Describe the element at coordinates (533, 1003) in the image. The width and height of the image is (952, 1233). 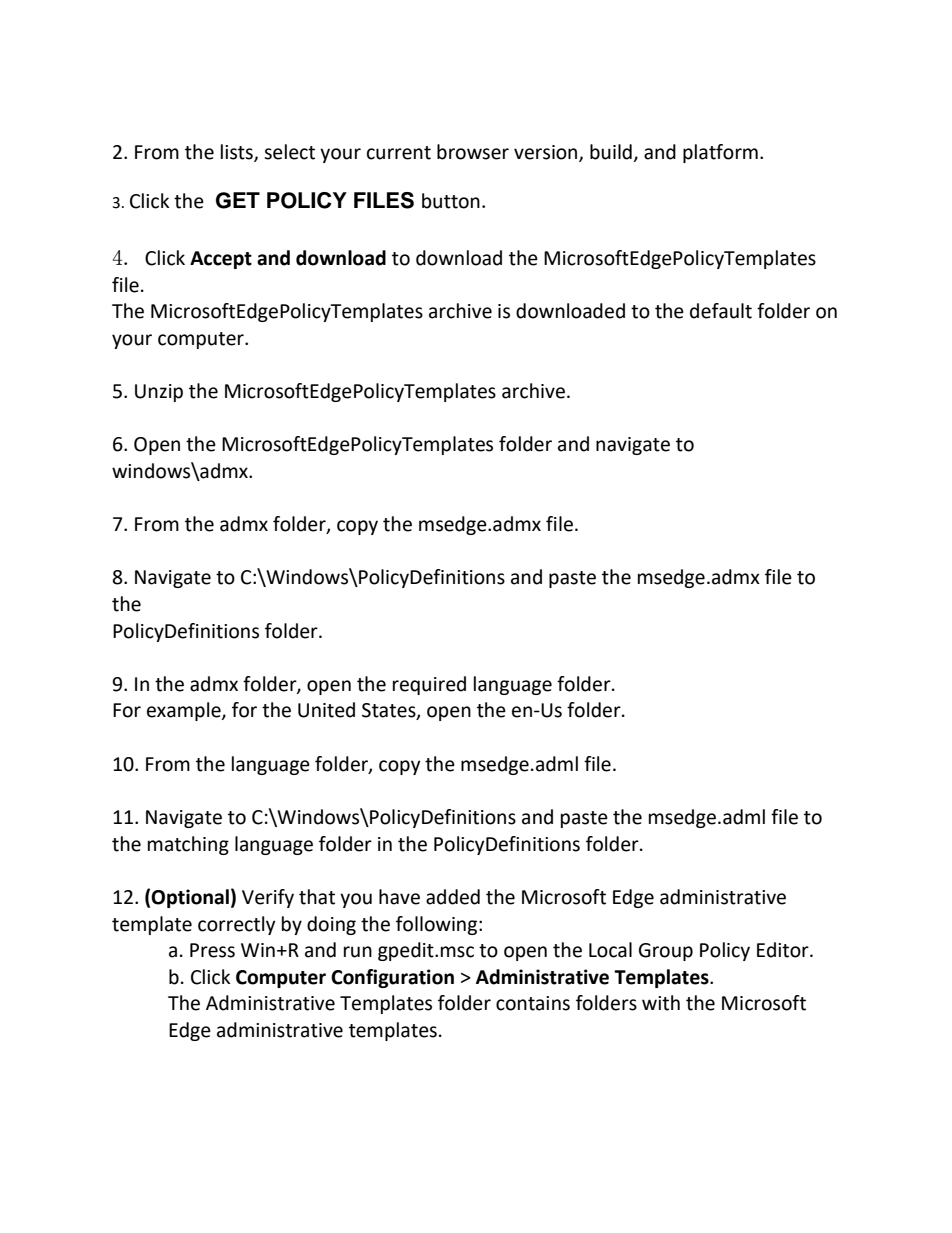
I see `contains` at that location.
